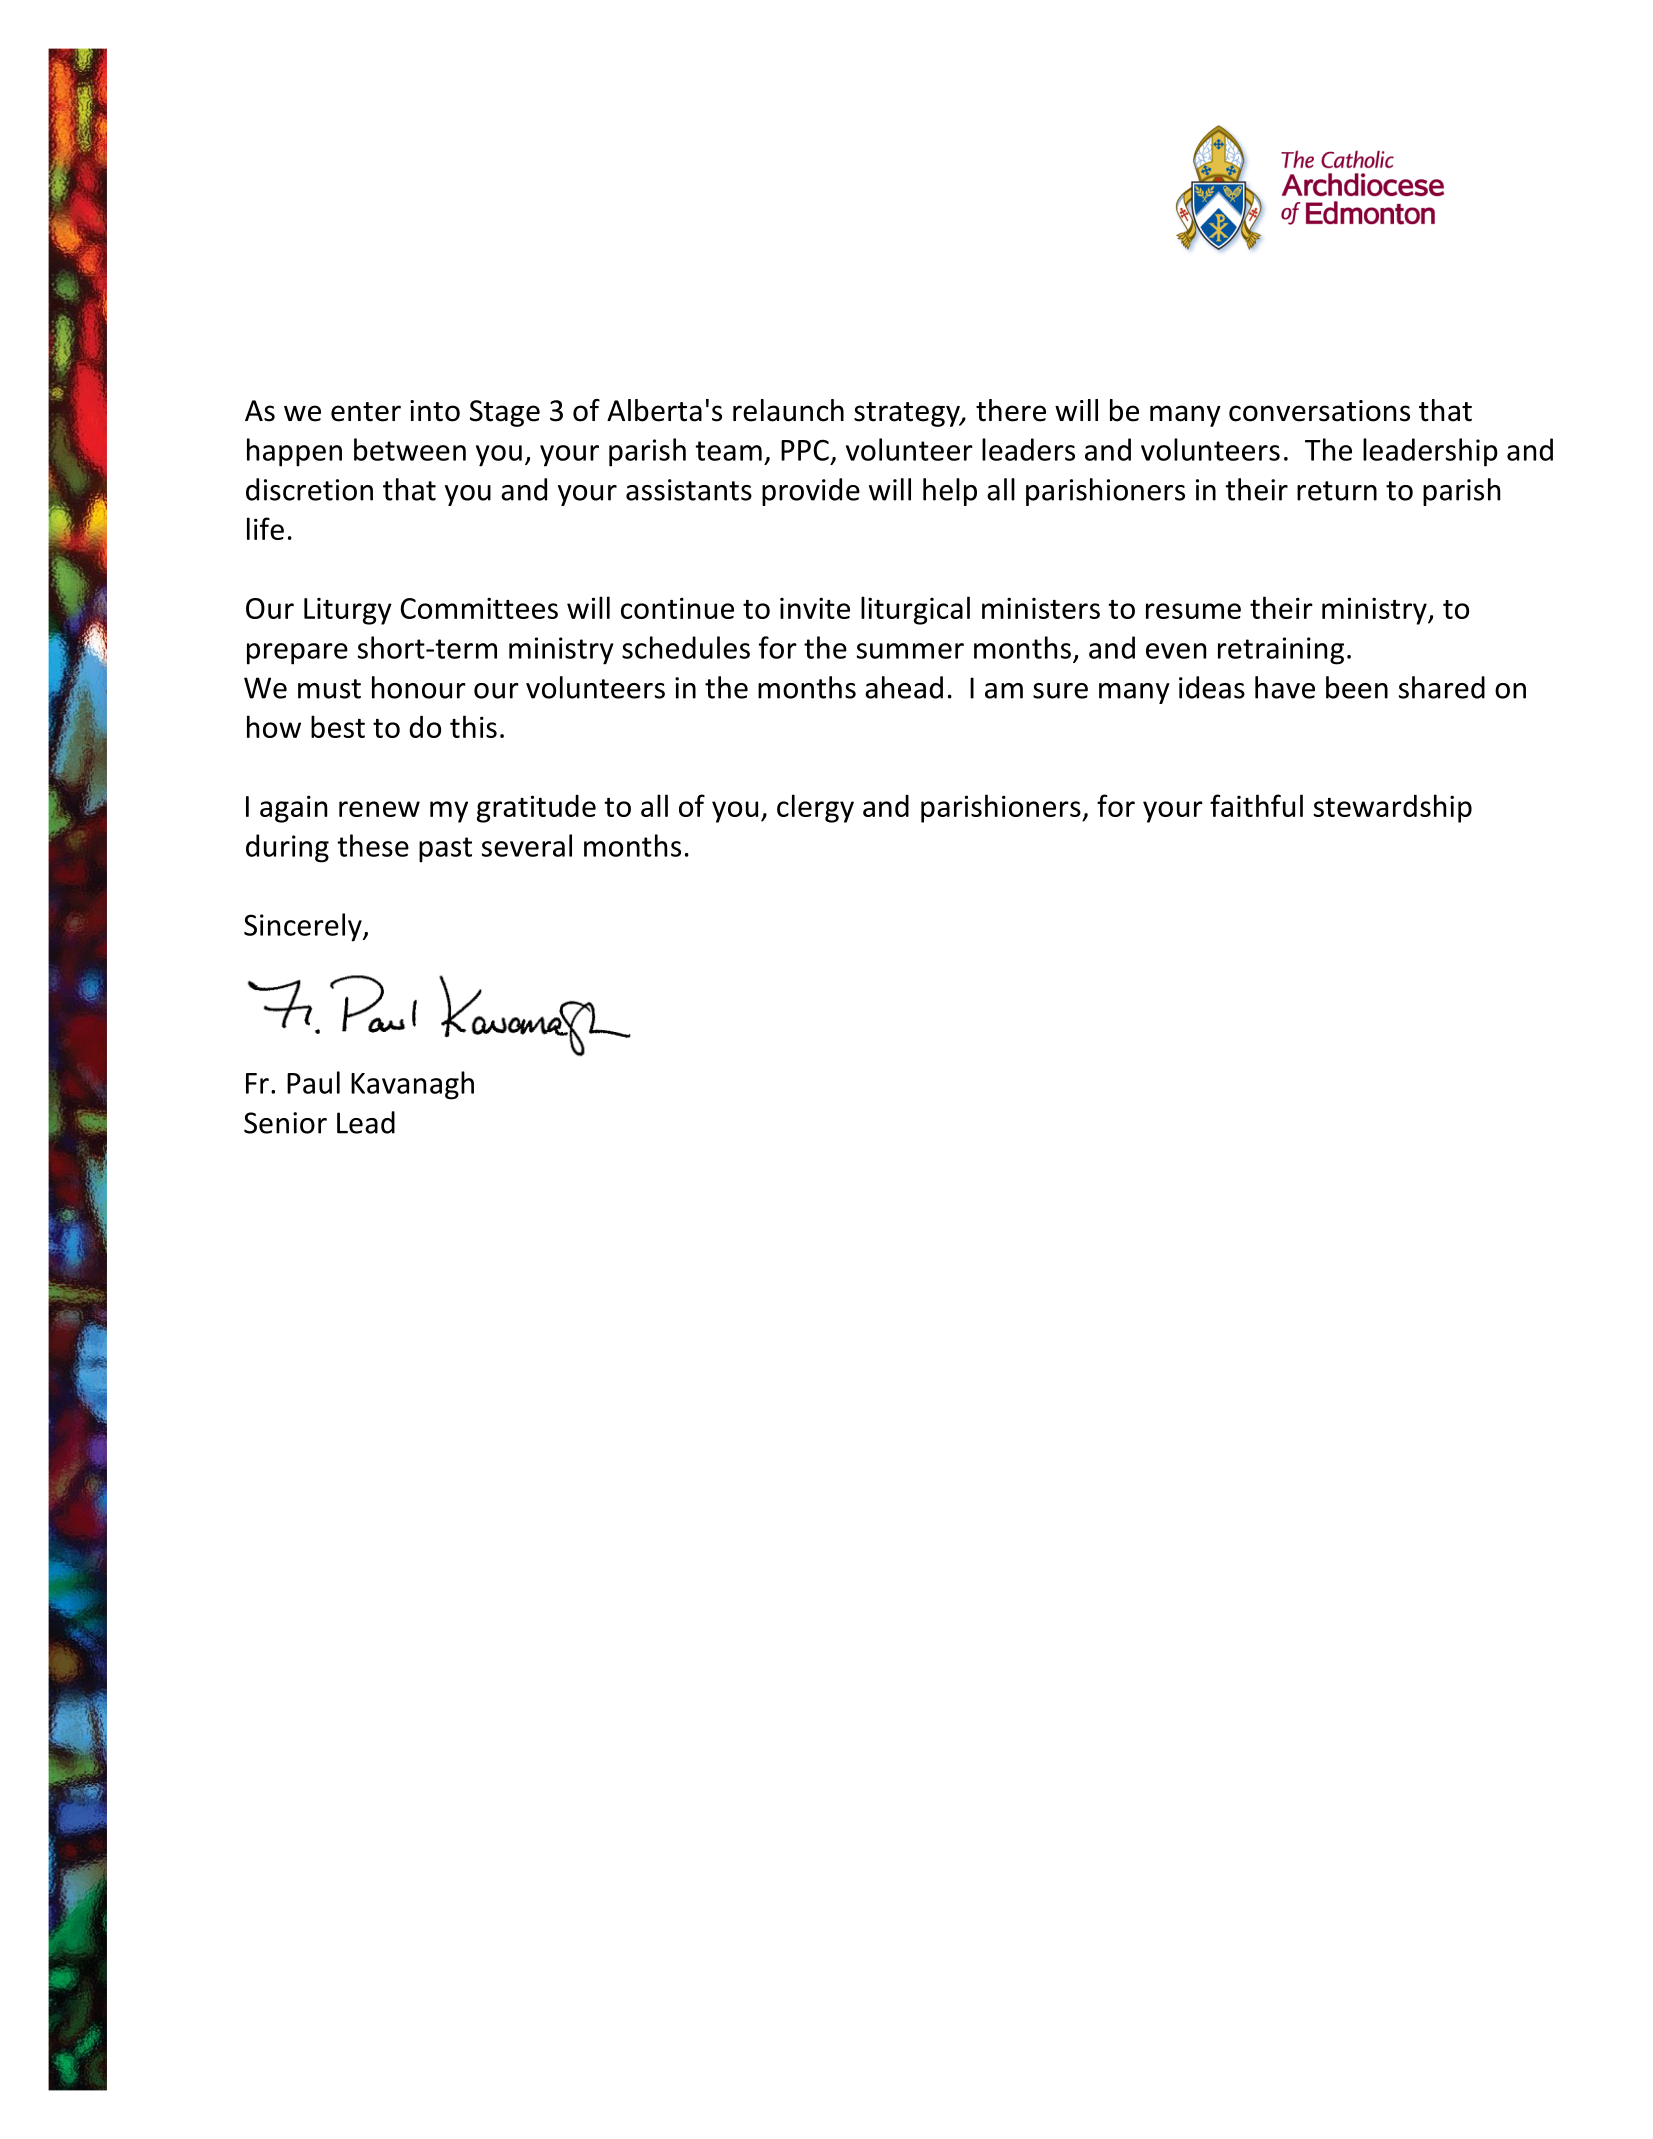  Describe the element at coordinates (410, 449) in the document. I see `between` at that location.
